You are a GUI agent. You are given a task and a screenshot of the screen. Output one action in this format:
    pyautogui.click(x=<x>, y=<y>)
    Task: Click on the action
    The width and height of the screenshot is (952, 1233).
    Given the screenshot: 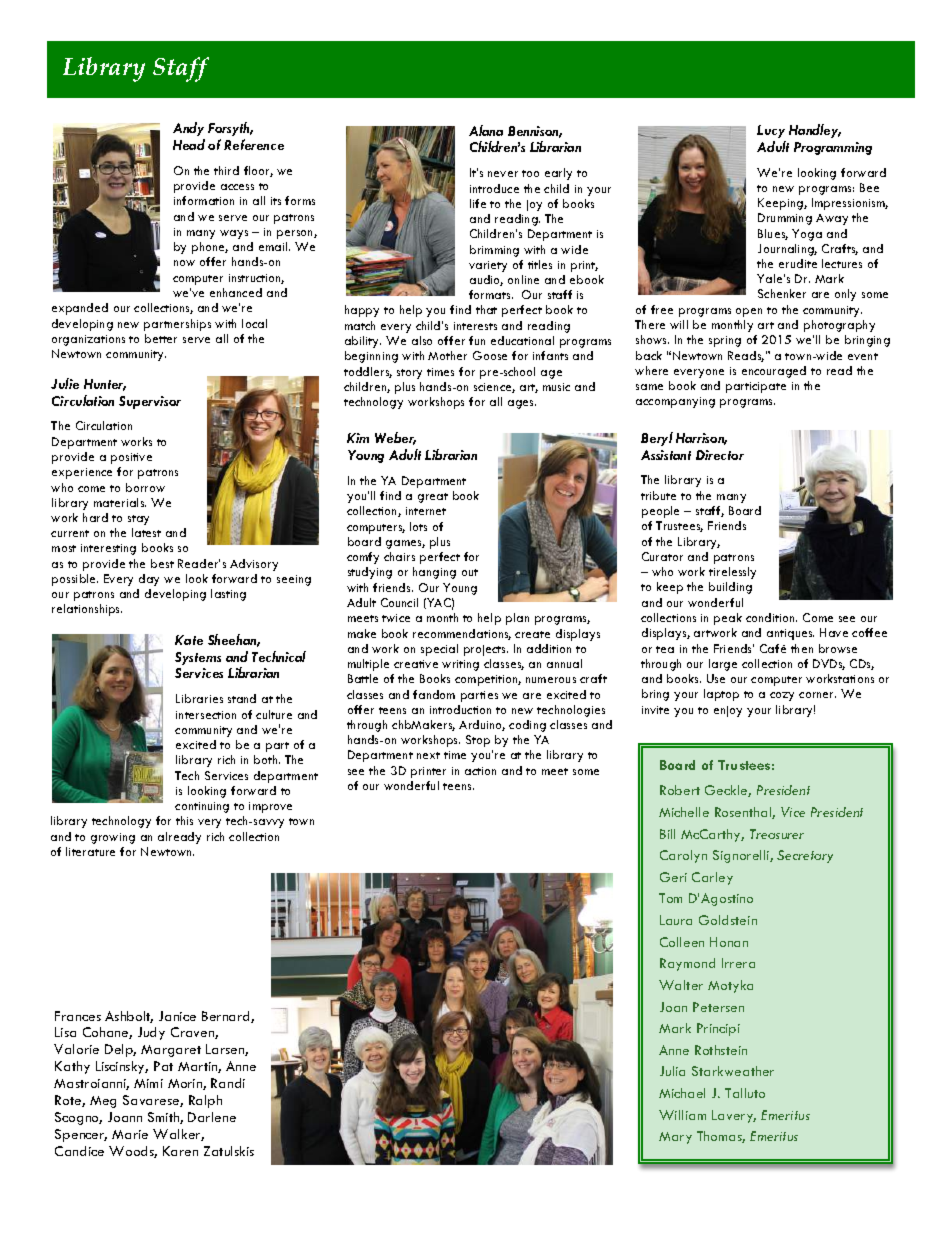 What is the action you would take?
    pyautogui.click(x=480, y=771)
